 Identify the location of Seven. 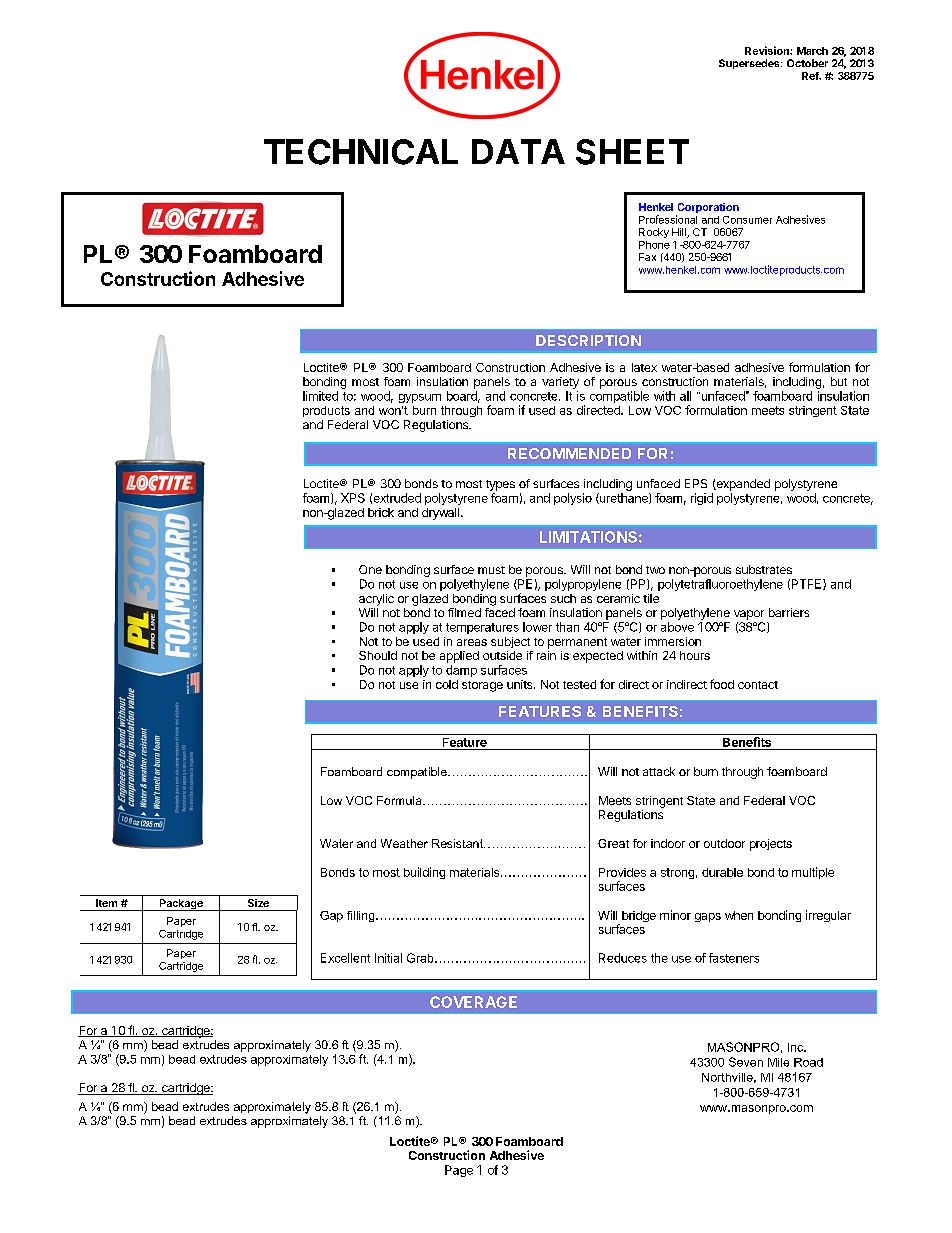
(746, 1062).
